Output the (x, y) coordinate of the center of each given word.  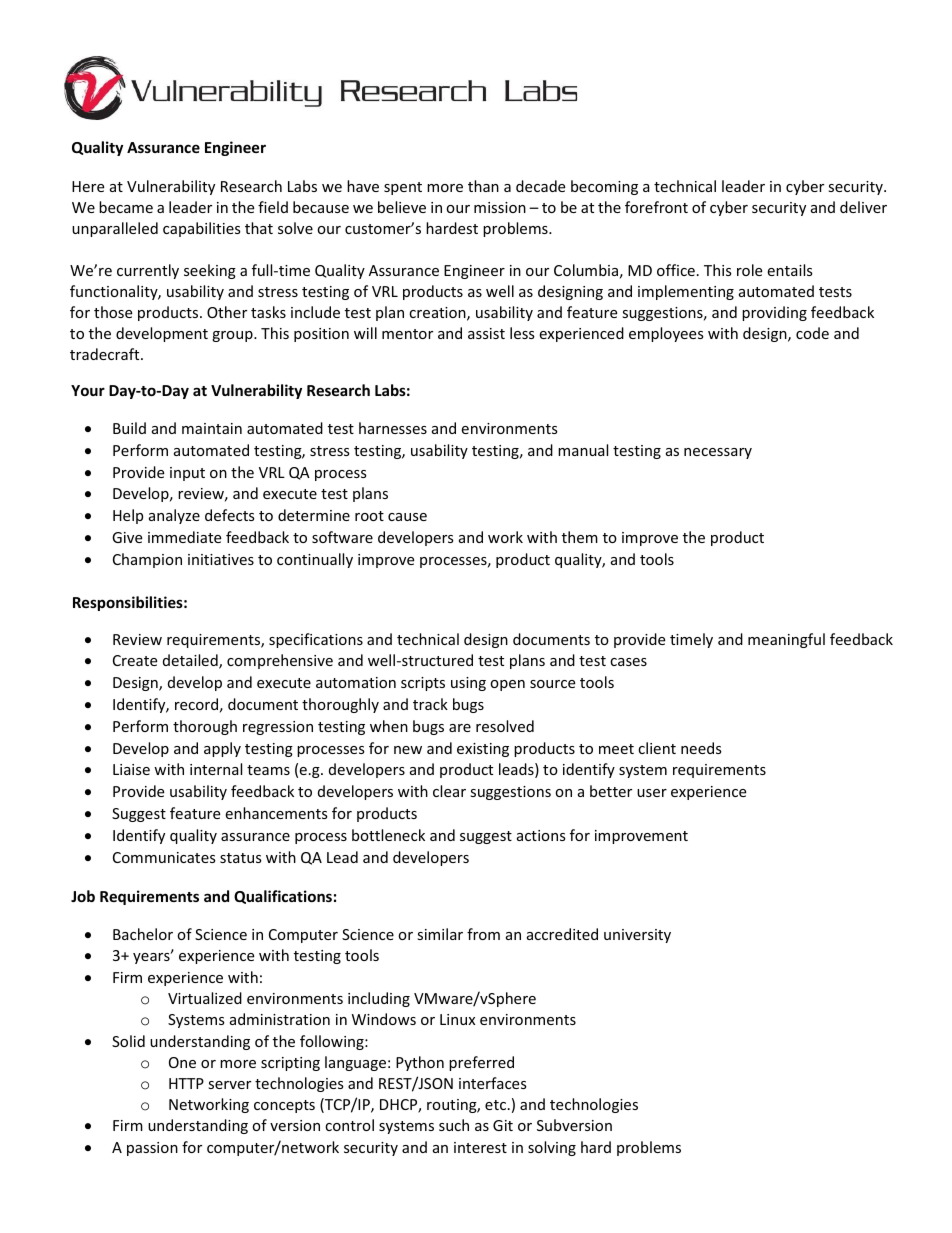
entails (790, 270)
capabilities (202, 229)
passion (152, 1149)
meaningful (786, 640)
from (483, 934)
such (454, 1125)
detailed (191, 661)
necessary (718, 453)
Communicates (164, 857)
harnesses (393, 428)
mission (500, 207)
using (468, 684)
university (637, 936)
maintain (212, 428)
